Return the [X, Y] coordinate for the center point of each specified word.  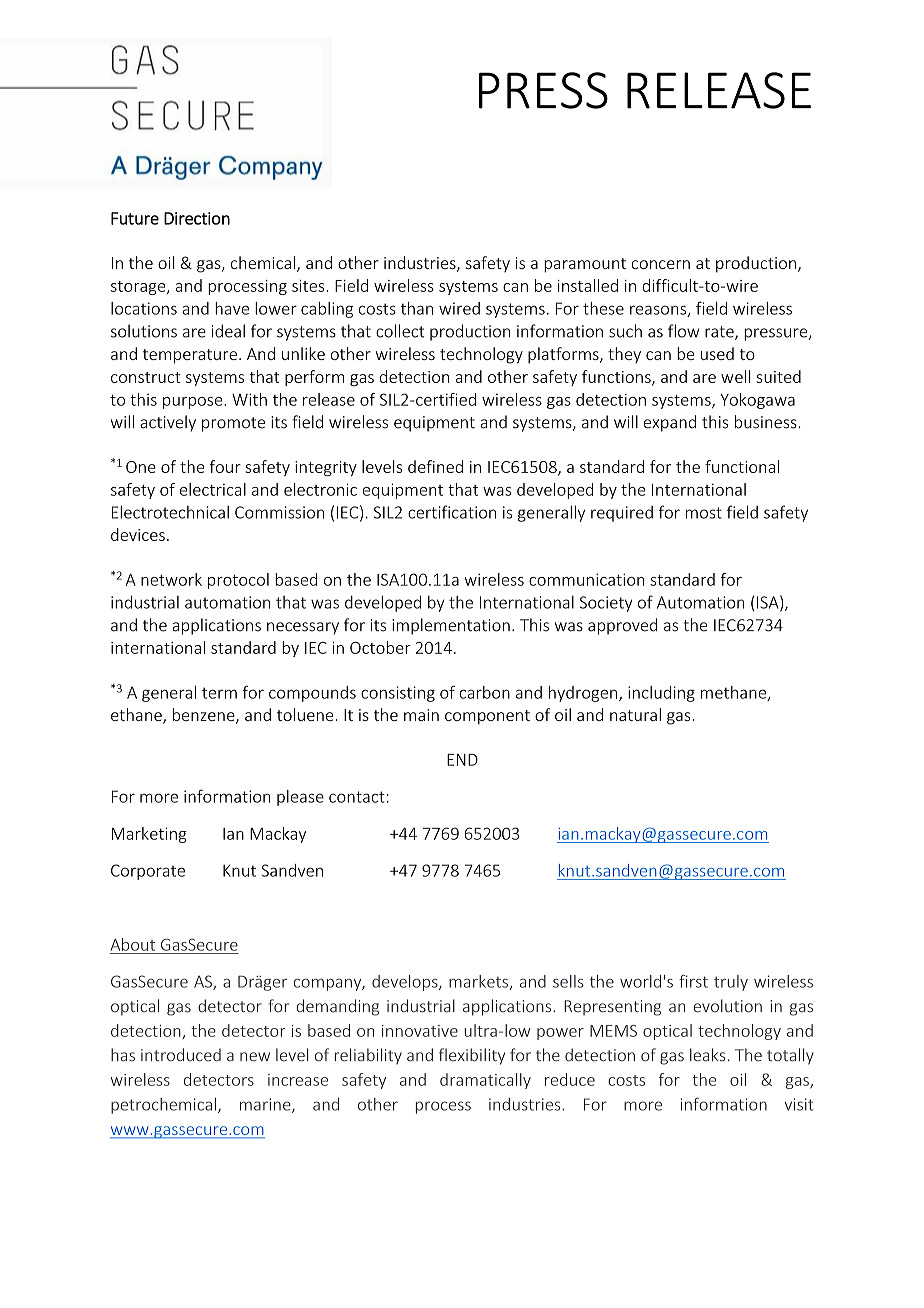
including [661, 694]
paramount [585, 265]
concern [660, 264]
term [219, 693]
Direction [197, 218]
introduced [181, 1055]
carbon [484, 692]
